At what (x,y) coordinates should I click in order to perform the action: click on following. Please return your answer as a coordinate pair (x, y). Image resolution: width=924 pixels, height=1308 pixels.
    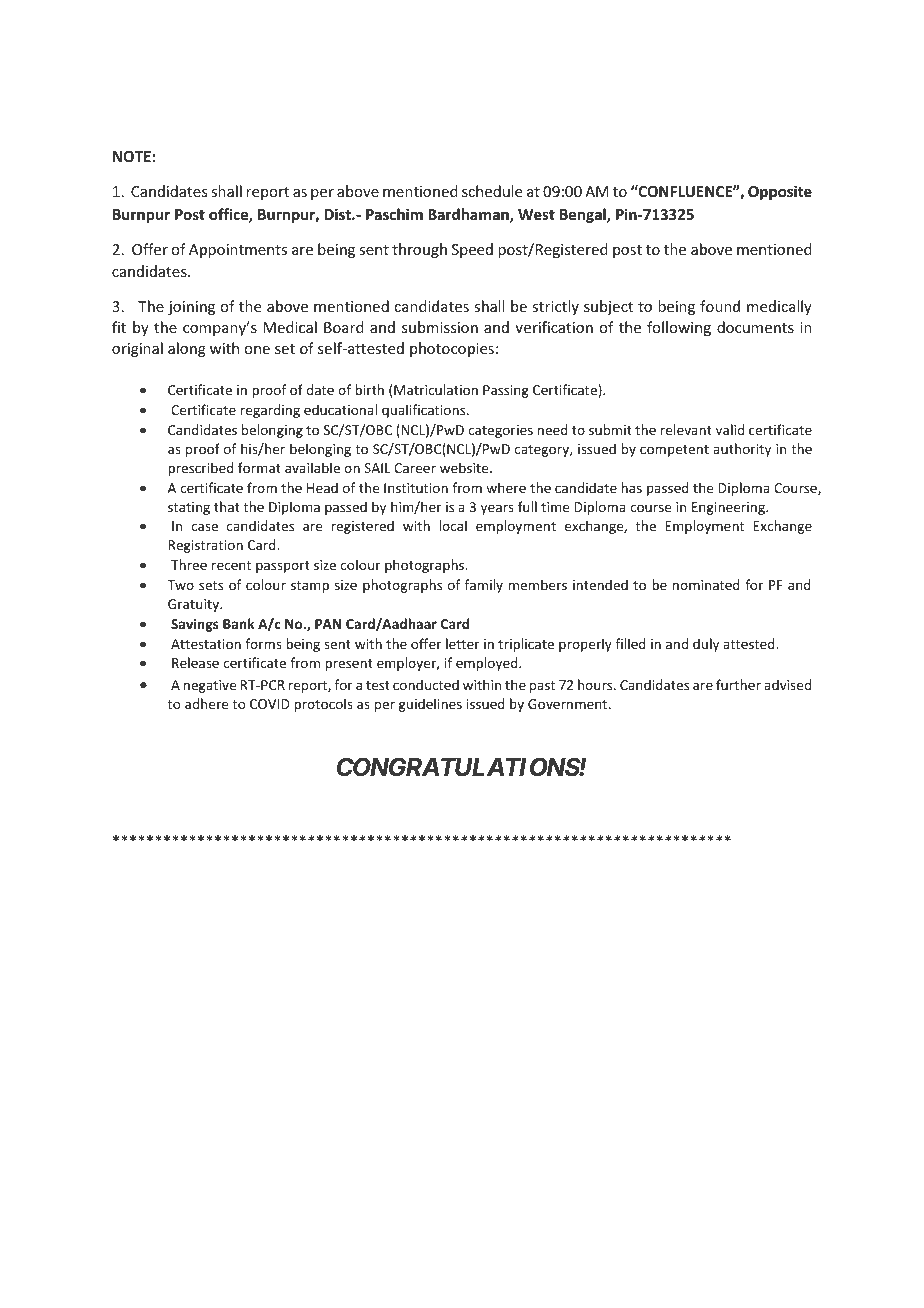
    Looking at the image, I should click on (679, 328).
